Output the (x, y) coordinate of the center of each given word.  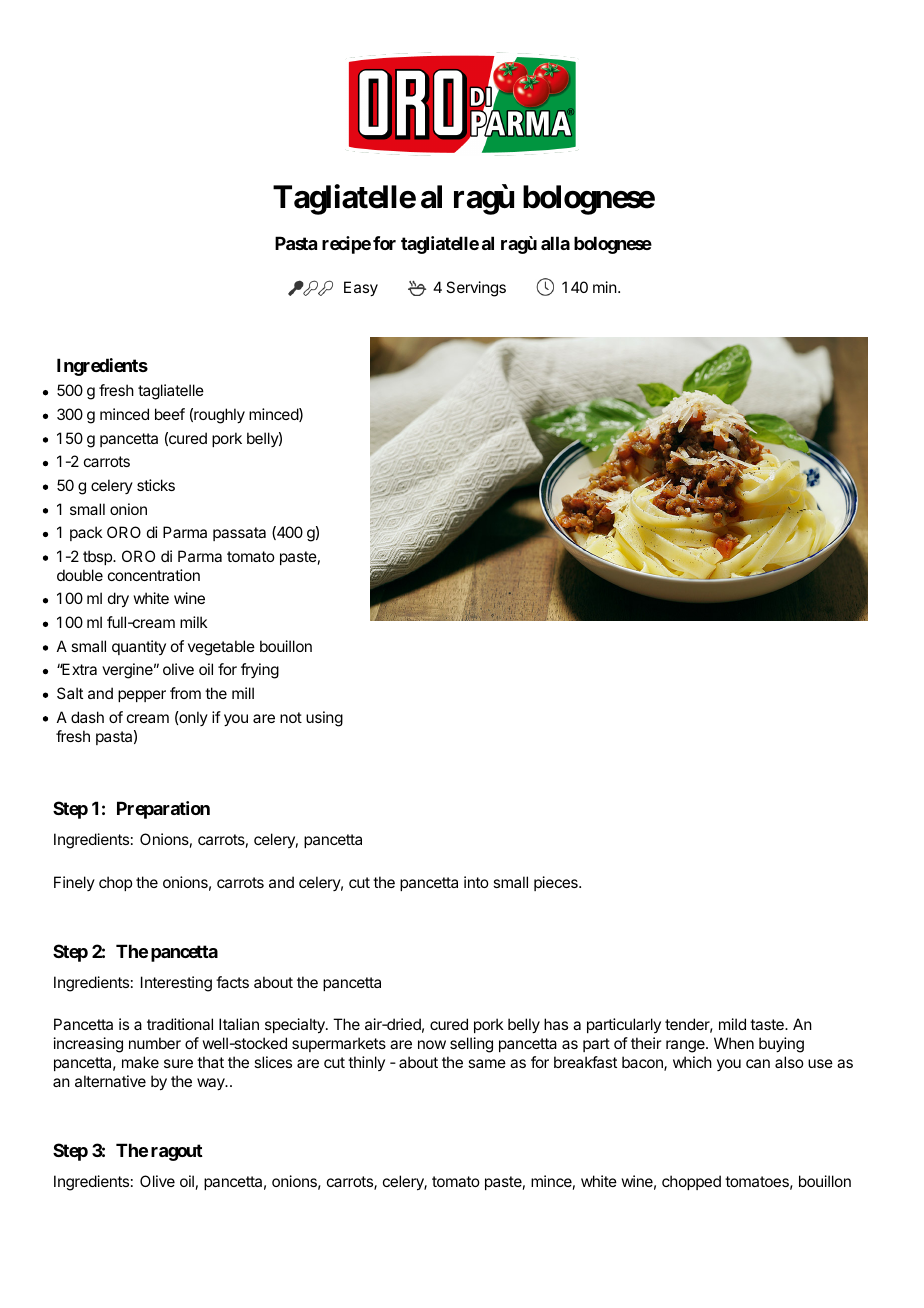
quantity (139, 647)
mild (732, 1024)
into (476, 882)
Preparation (163, 810)
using (324, 719)
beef (170, 414)
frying (260, 671)
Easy (361, 289)
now (432, 1044)
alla (555, 243)
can (758, 1063)
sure (178, 1063)
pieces (557, 883)
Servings (476, 289)
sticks (156, 485)
